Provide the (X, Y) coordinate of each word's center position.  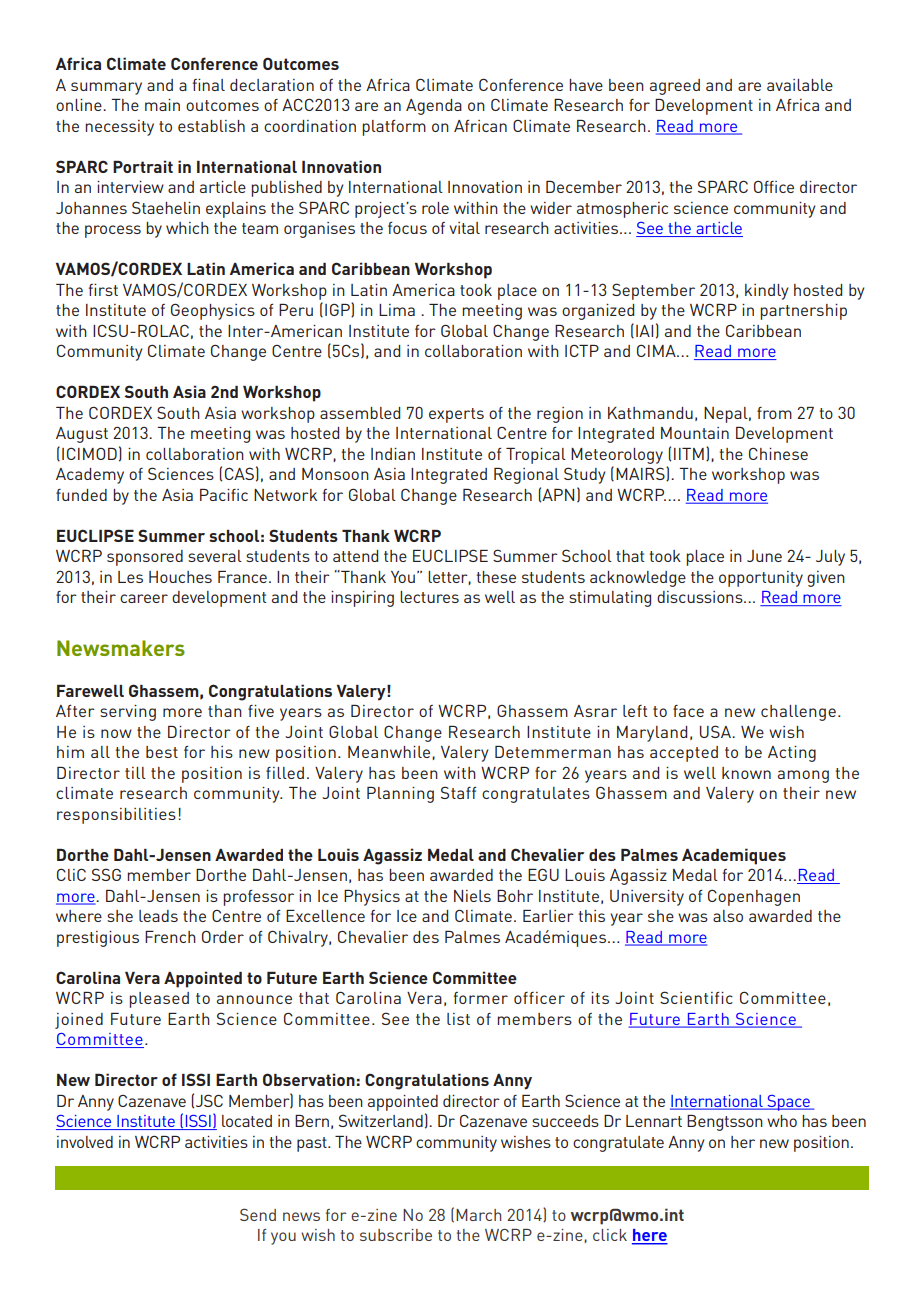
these (496, 577)
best (162, 752)
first (103, 290)
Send (258, 1214)
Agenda (434, 107)
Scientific (696, 997)
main (162, 105)
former (481, 998)
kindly (767, 292)
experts (456, 415)
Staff (459, 792)
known (746, 773)
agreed (675, 87)
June (764, 556)
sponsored (145, 558)
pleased (159, 1000)
